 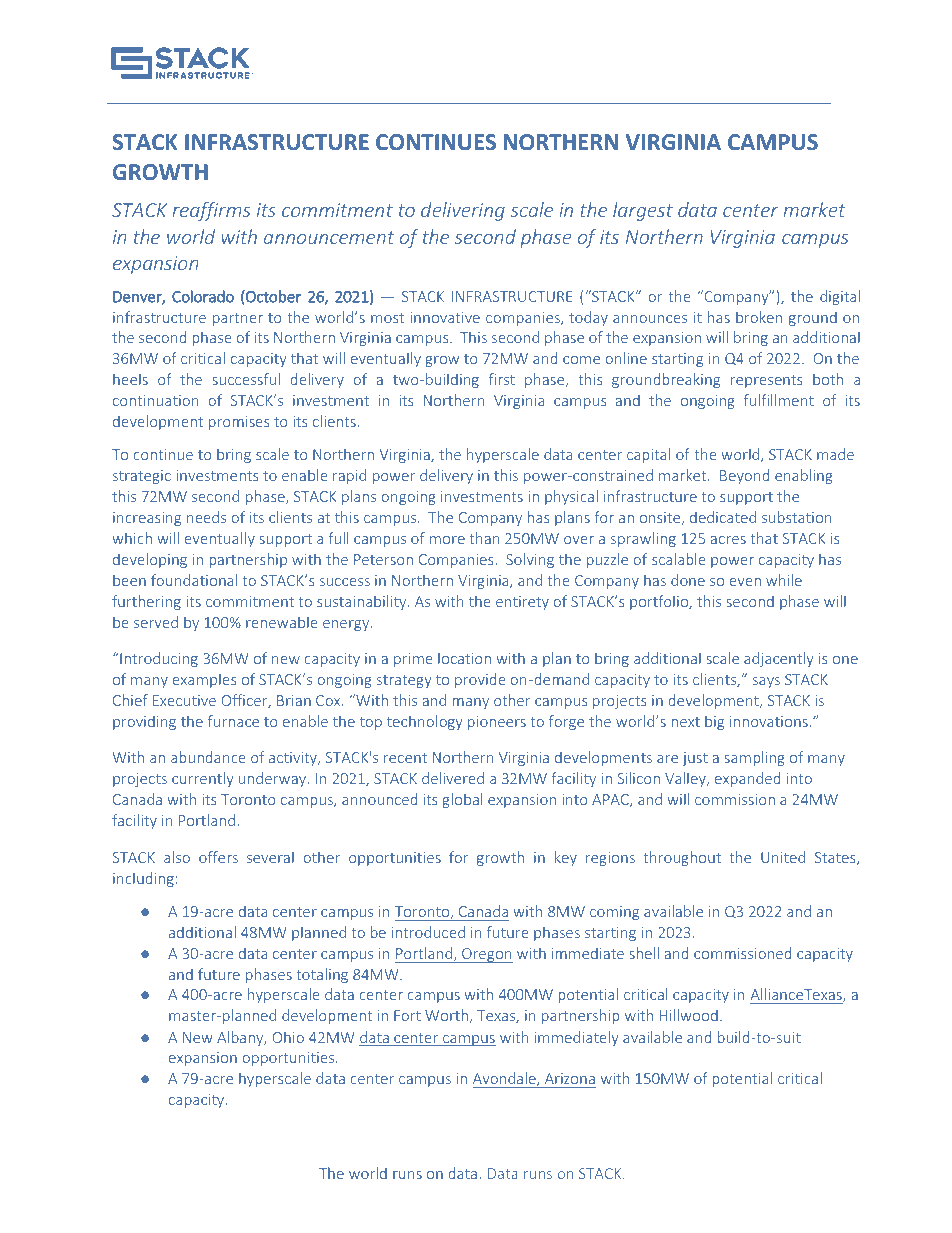 I want to click on delivering, so click(x=463, y=211).
